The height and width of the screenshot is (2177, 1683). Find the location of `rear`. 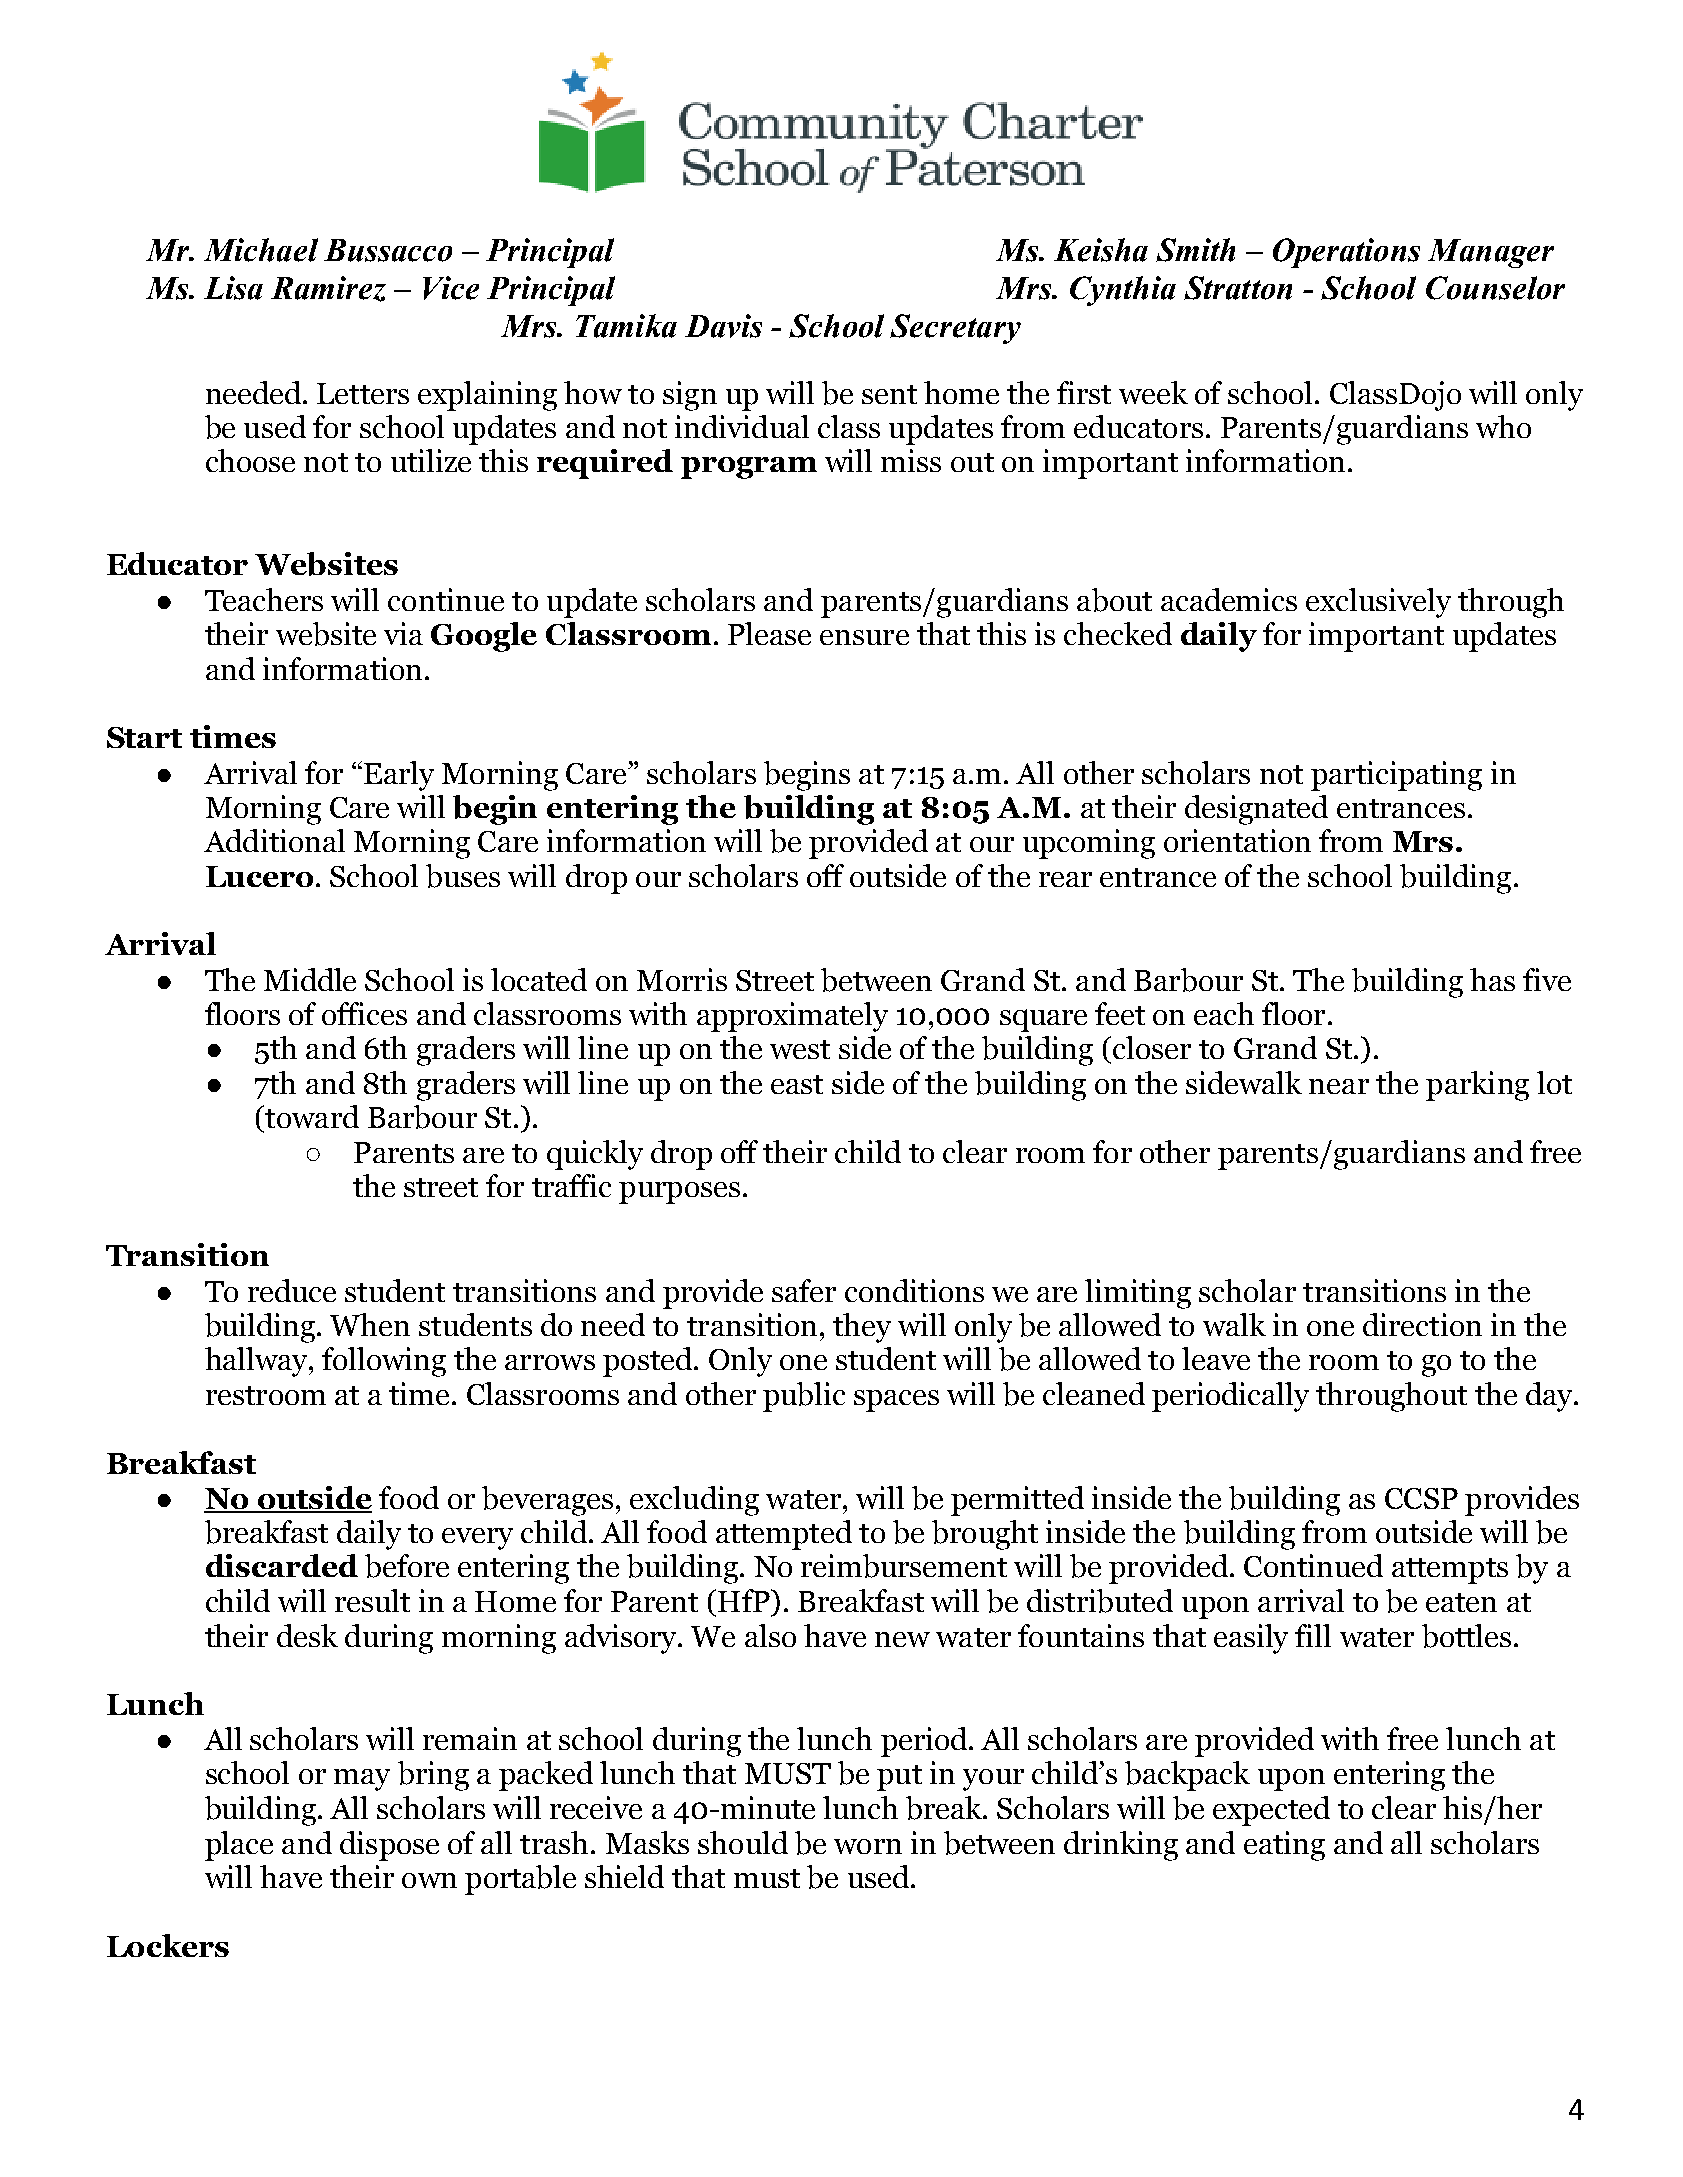

rear is located at coordinates (1065, 879).
